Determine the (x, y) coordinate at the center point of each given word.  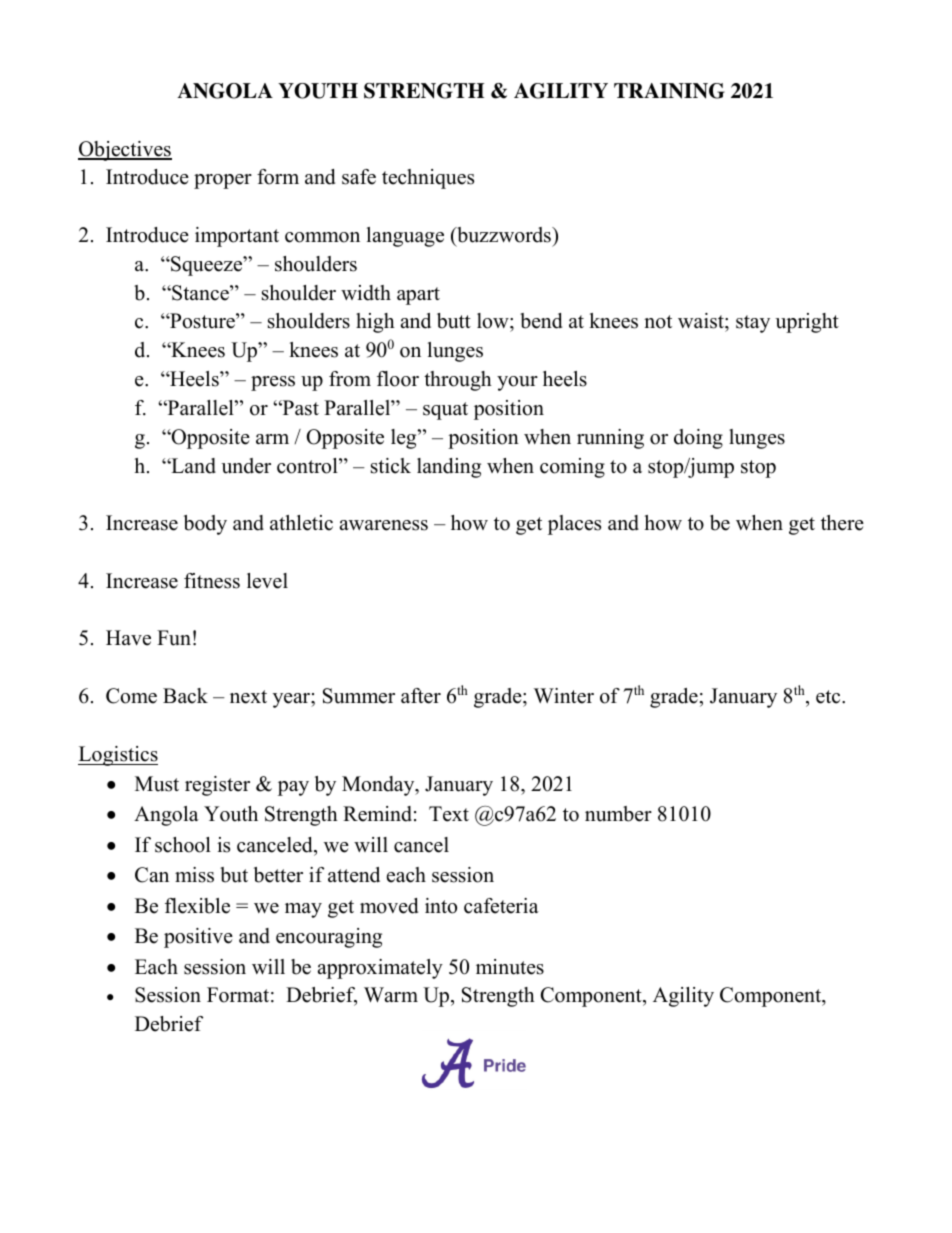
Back (185, 696)
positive (198, 938)
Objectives (125, 151)
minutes (510, 967)
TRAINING (669, 91)
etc (829, 697)
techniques (428, 179)
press (273, 383)
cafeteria (501, 906)
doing (698, 439)
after (421, 696)
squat (445, 411)
